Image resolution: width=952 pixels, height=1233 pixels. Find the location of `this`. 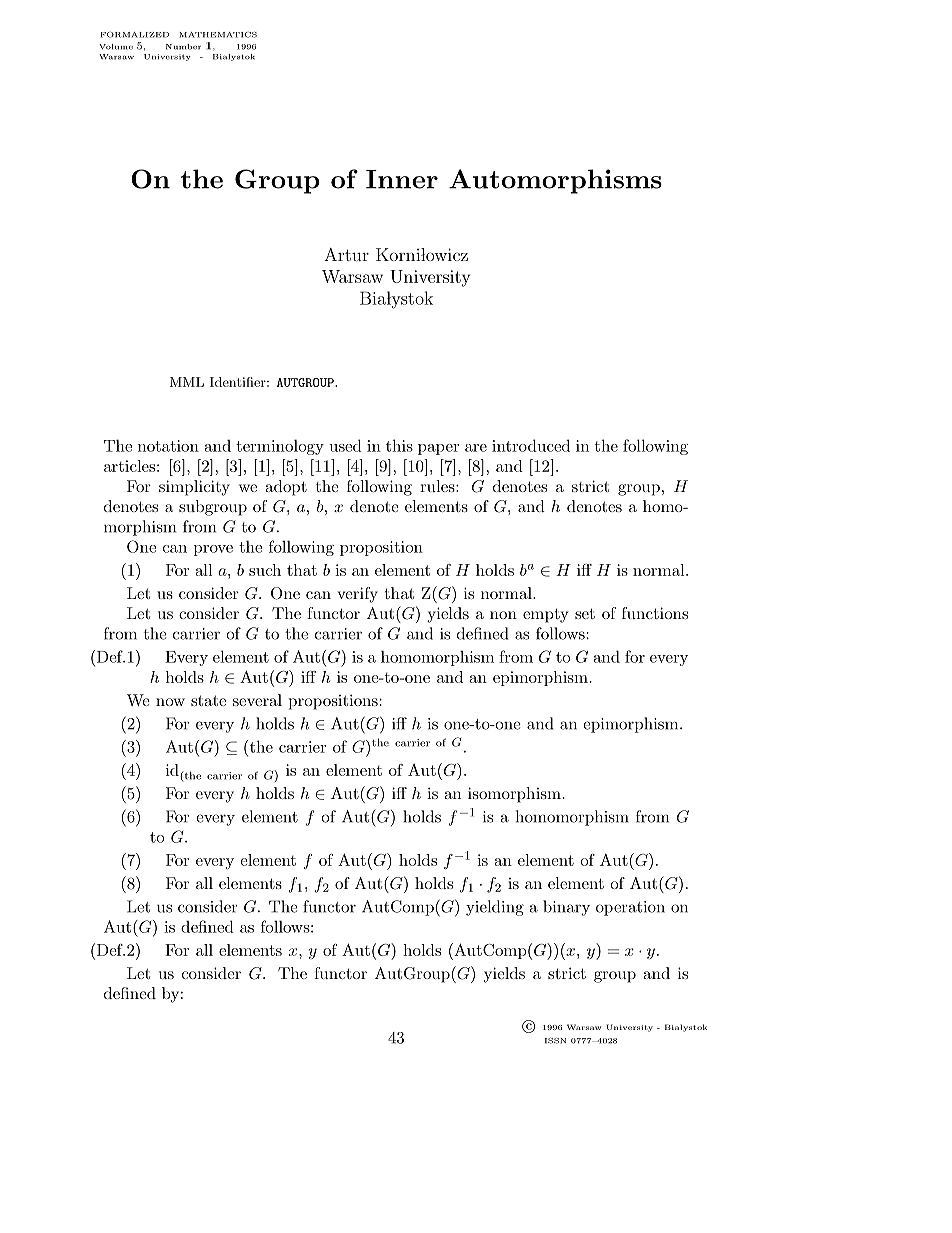

this is located at coordinates (399, 445).
